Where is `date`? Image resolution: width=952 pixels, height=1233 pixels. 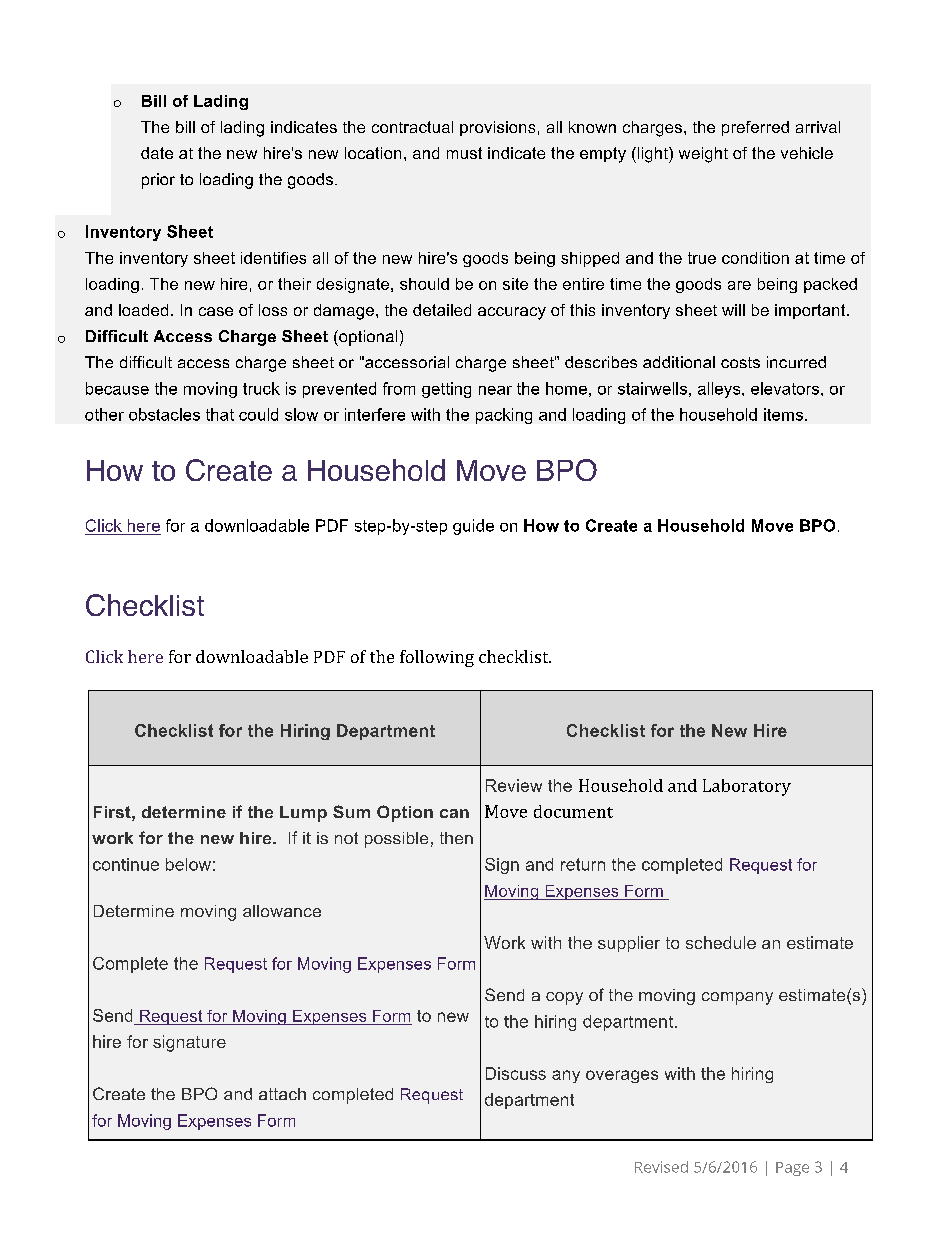
date is located at coordinates (157, 153).
